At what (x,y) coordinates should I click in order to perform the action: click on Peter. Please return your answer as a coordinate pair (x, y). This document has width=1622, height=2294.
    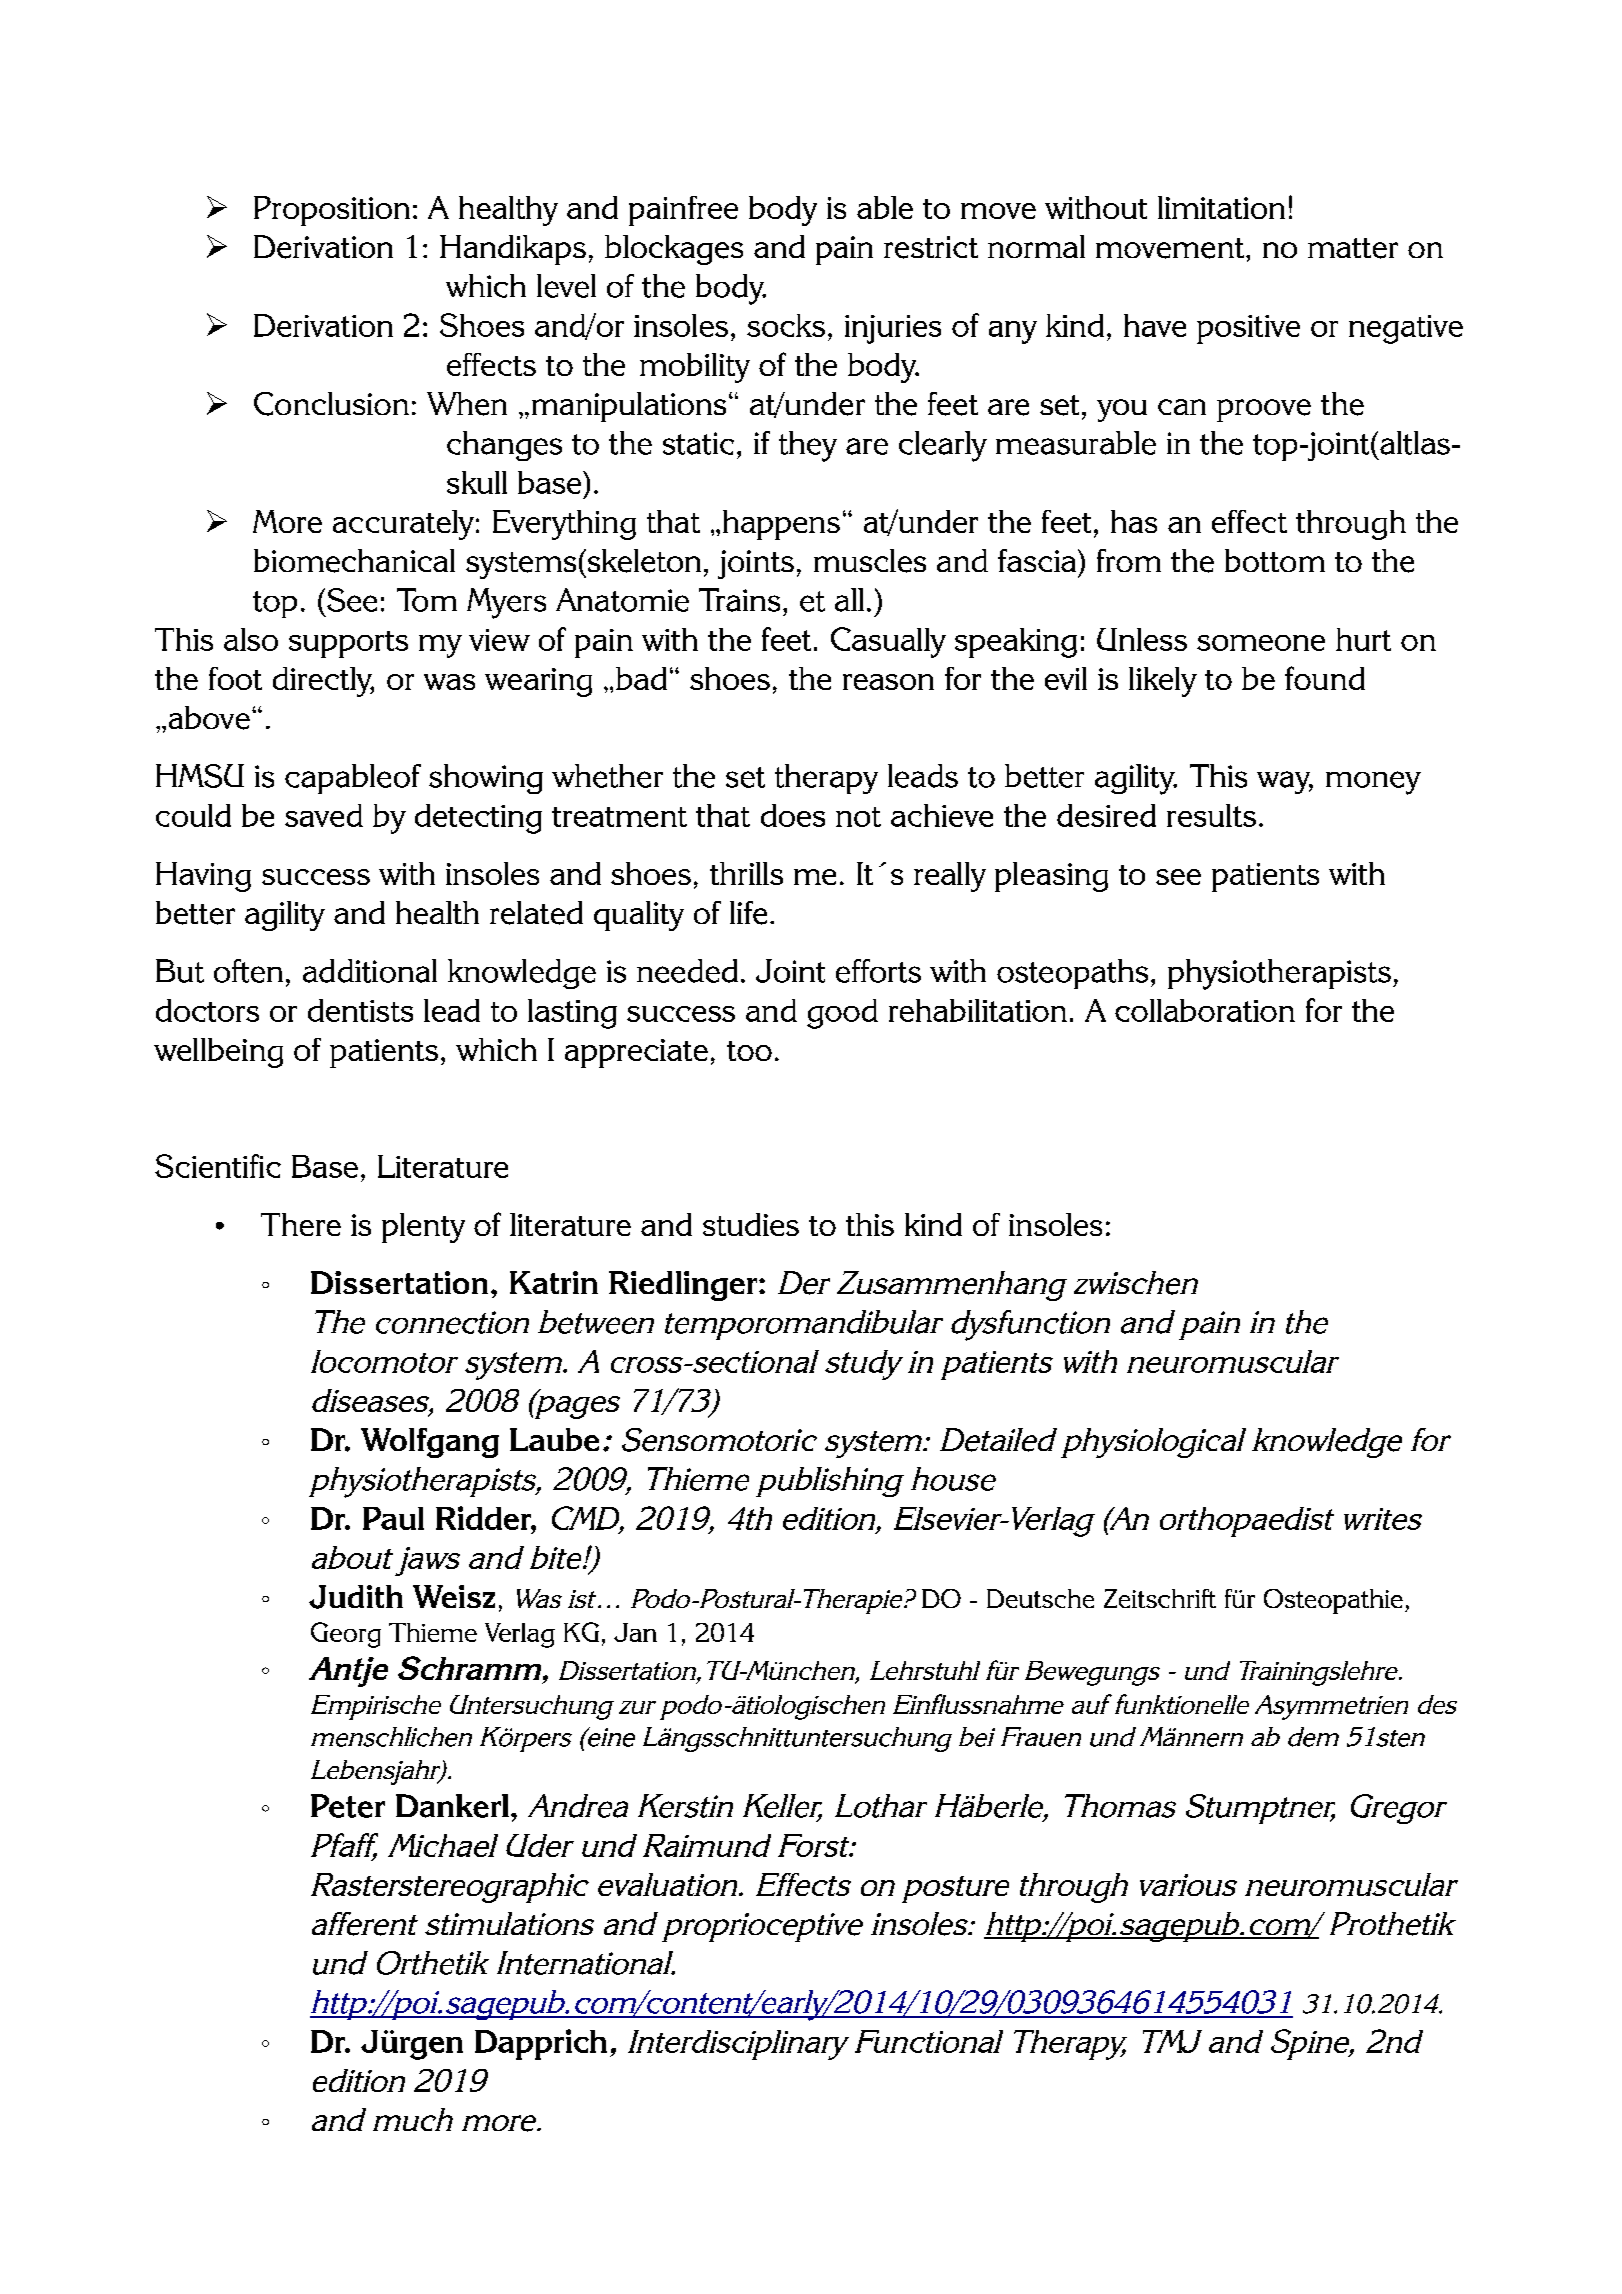
    Looking at the image, I should click on (348, 1806).
